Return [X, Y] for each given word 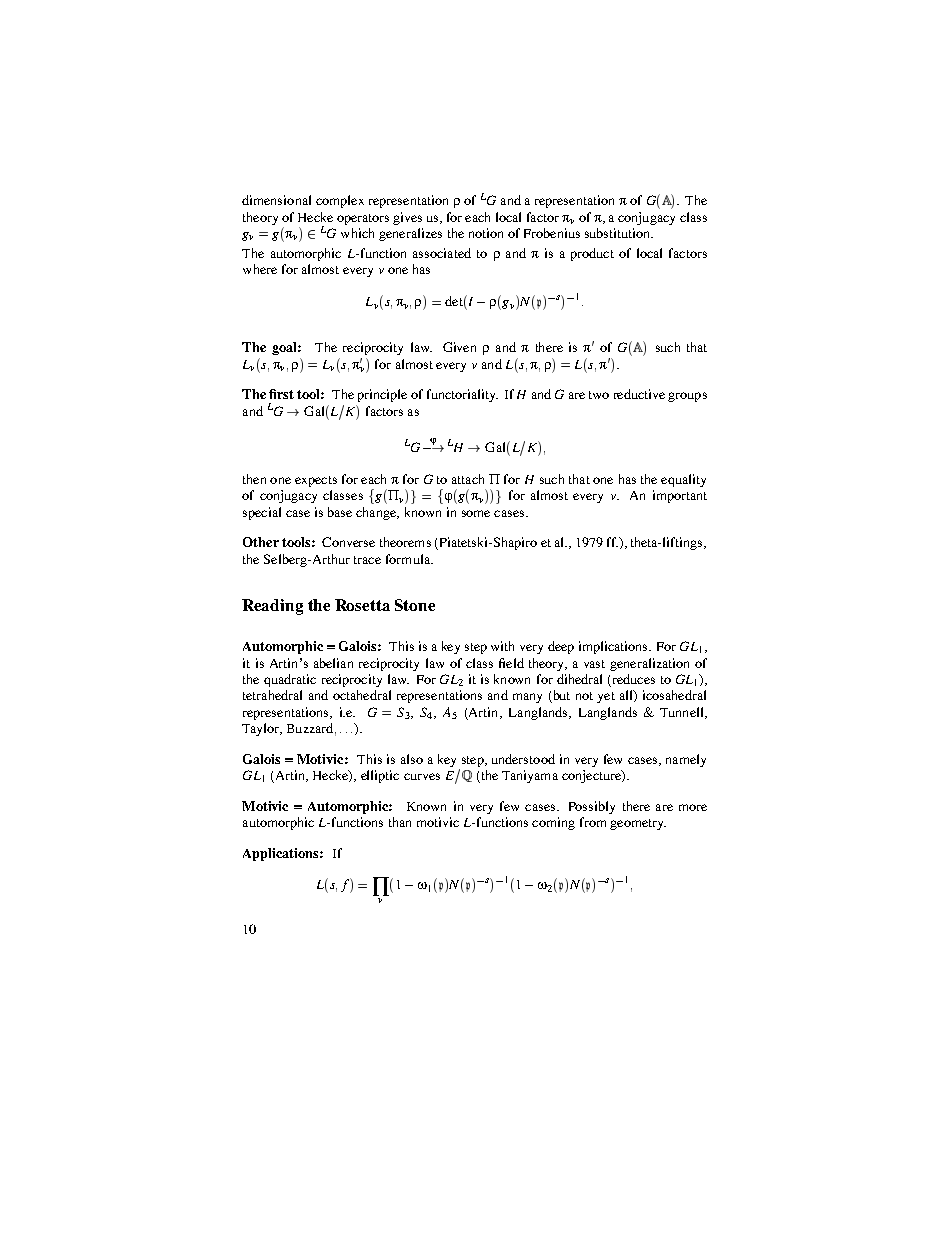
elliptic [380, 776]
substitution [619, 233]
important [680, 496]
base [340, 512]
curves [422, 776]
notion [486, 233]
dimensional [276, 200]
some [476, 513]
